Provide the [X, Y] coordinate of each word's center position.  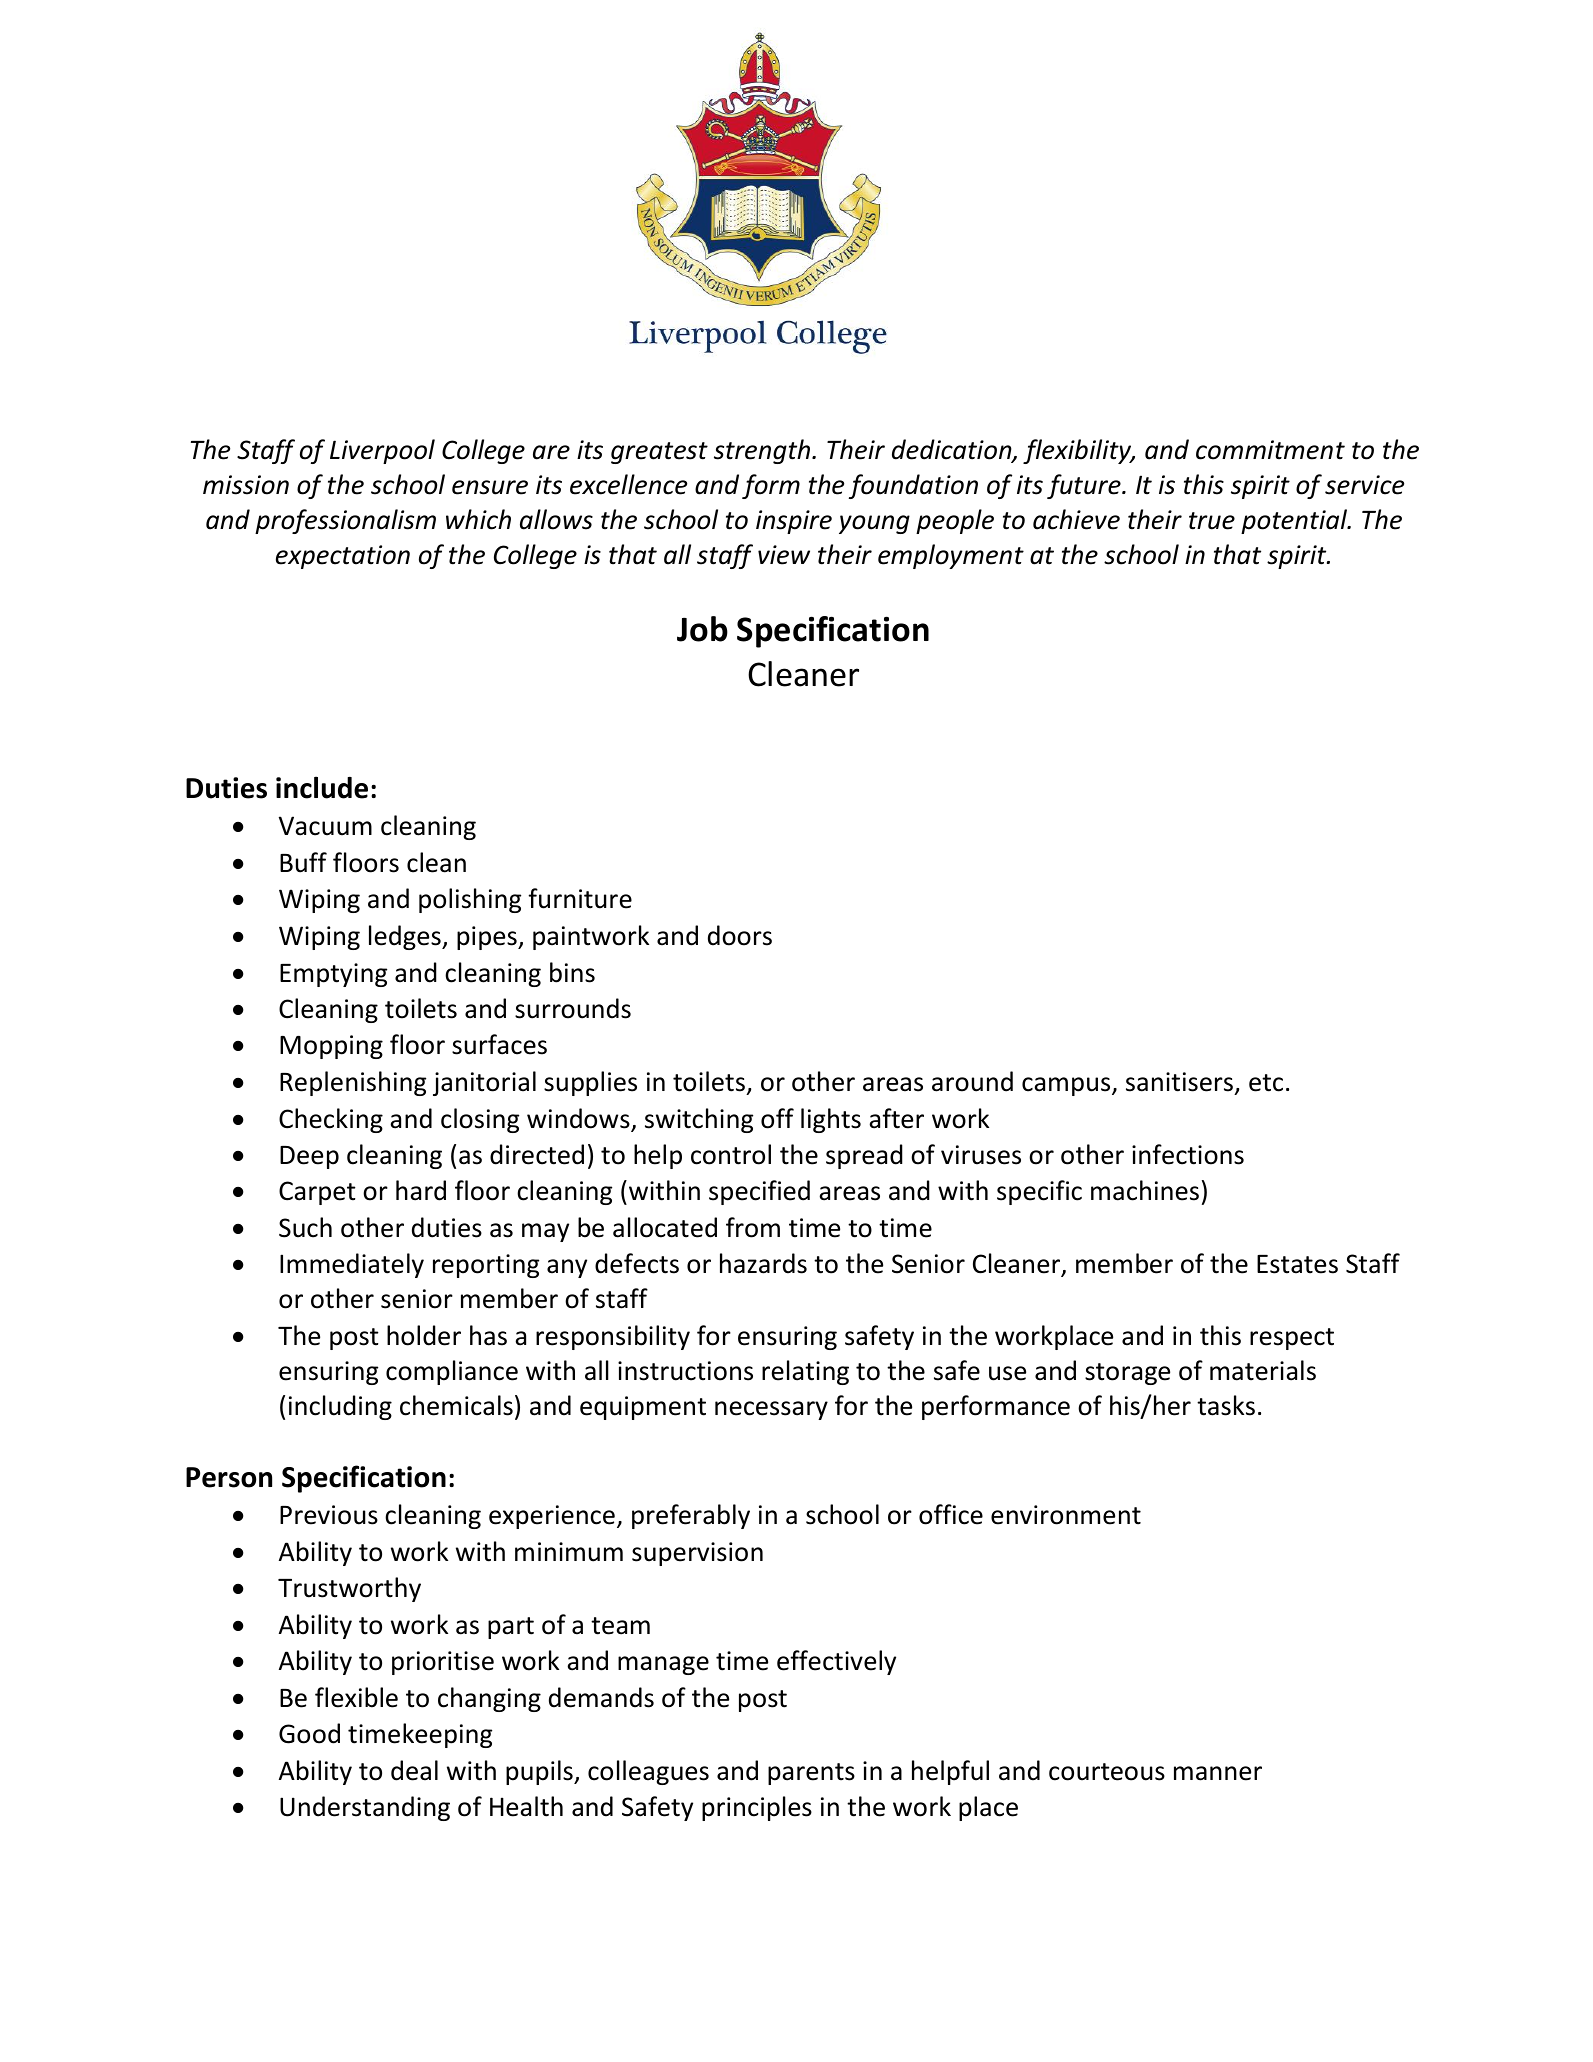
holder [424, 1335]
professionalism [345, 521]
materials [1263, 1370]
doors [740, 935]
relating [805, 1372]
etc [1266, 1083]
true [1212, 521]
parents [811, 1774]
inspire [794, 522]
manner [1218, 1773]
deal [414, 1770]
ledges [406, 937]
